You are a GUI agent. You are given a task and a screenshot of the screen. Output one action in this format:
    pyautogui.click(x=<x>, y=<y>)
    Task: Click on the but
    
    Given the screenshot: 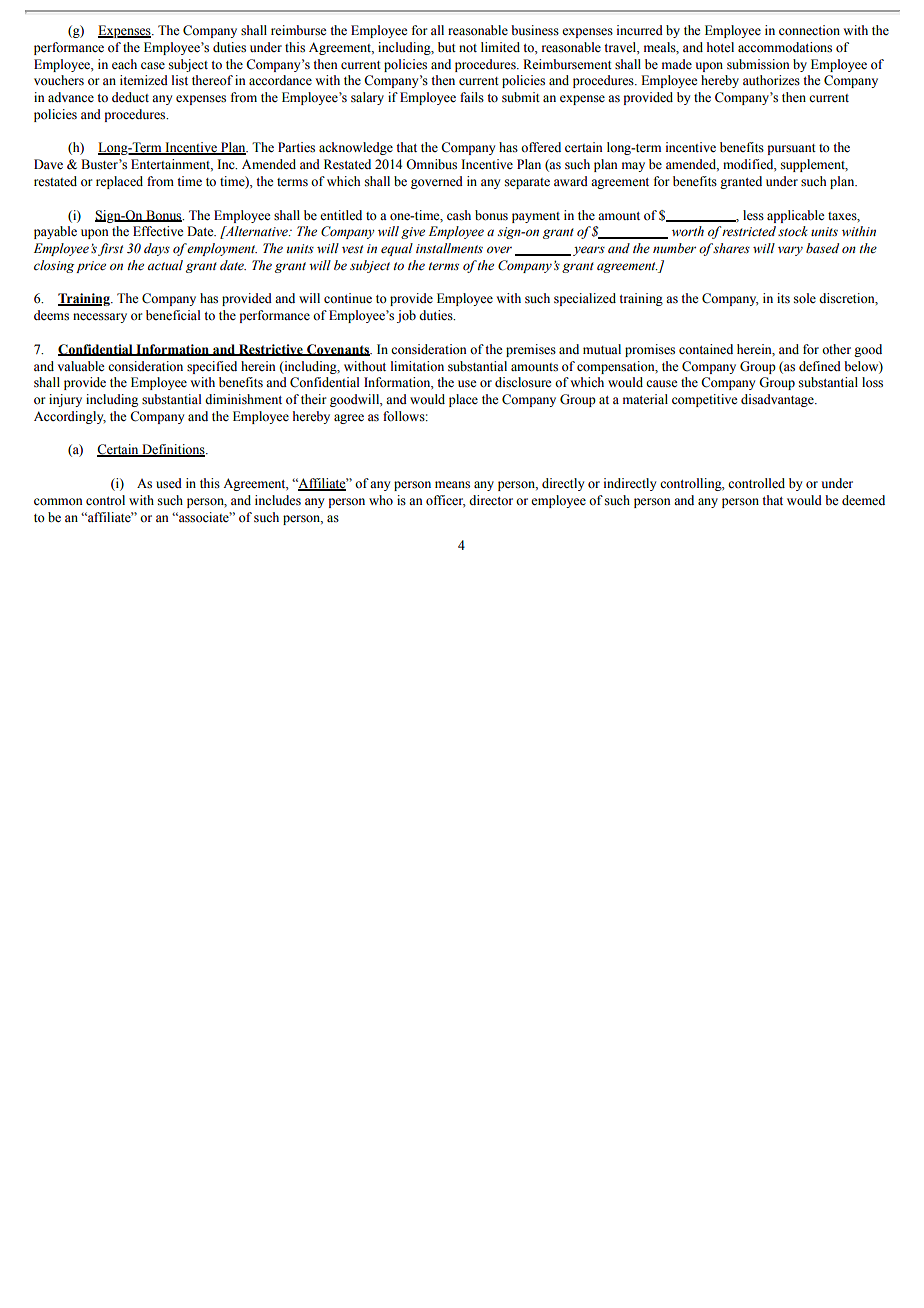 What is the action you would take?
    pyautogui.click(x=447, y=47)
